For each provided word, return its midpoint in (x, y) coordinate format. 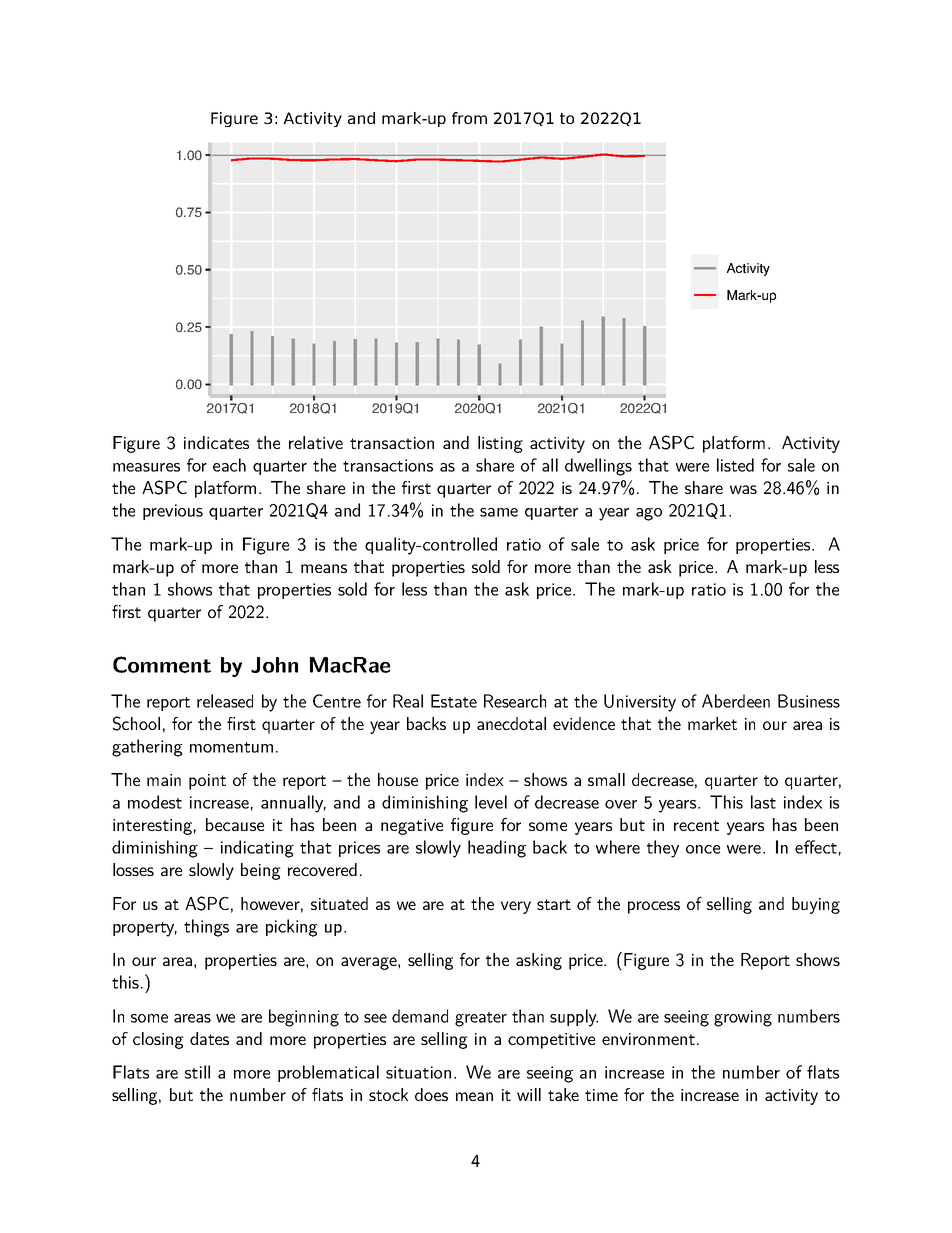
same (499, 512)
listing (500, 444)
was (743, 489)
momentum (231, 747)
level (491, 802)
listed (735, 465)
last (763, 802)
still (197, 1072)
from (469, 118)
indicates (216, 442)
